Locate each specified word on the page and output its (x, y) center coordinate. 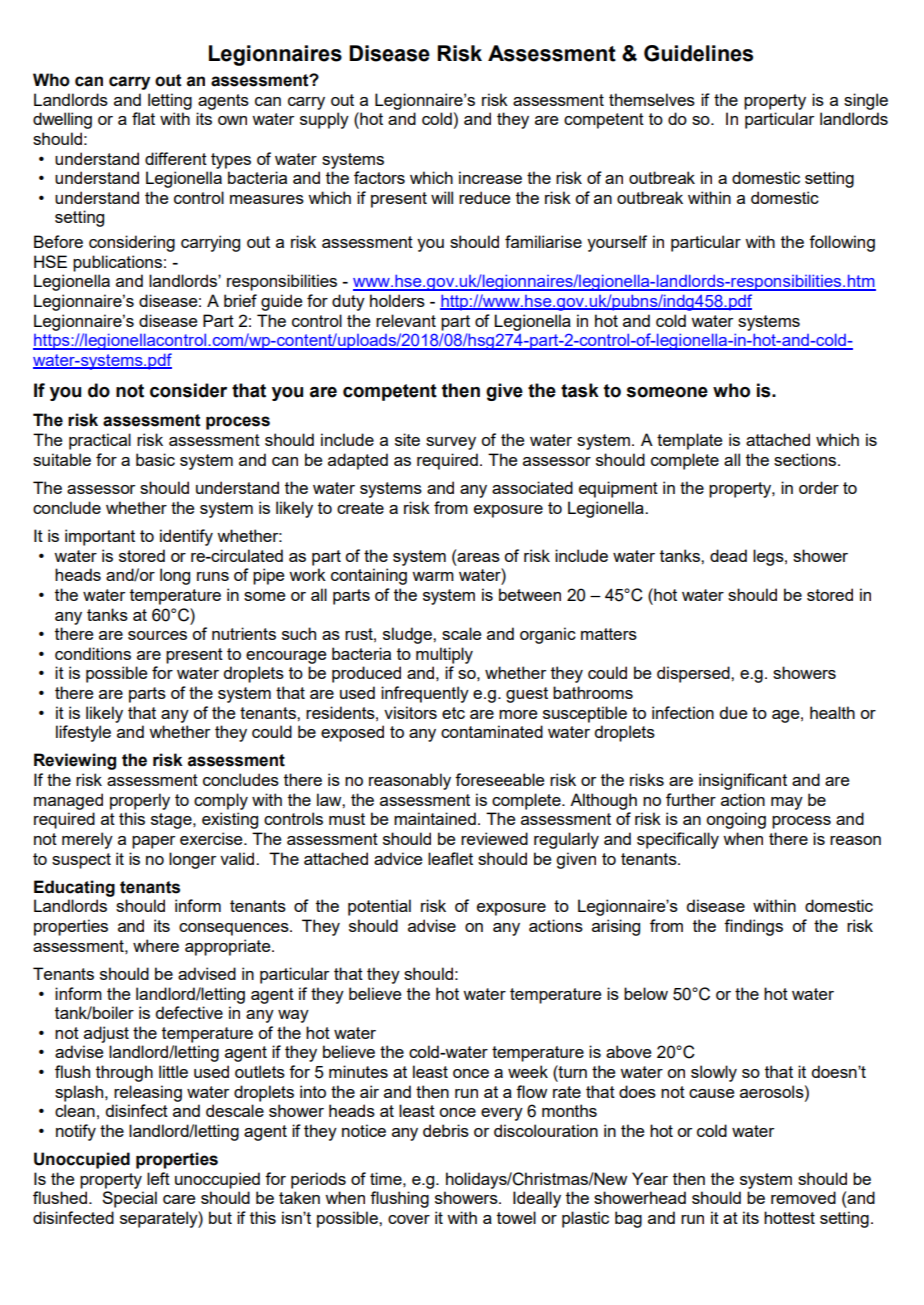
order (819, 487)
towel (516, 1217)
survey (451, 443)
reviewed (494, 838)
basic (155, 459)
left (158, 1178)
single (866, 101)
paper (153, 842)
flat (143, 118)
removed (803, 1197)
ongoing (736, 820)
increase (490, 177)
